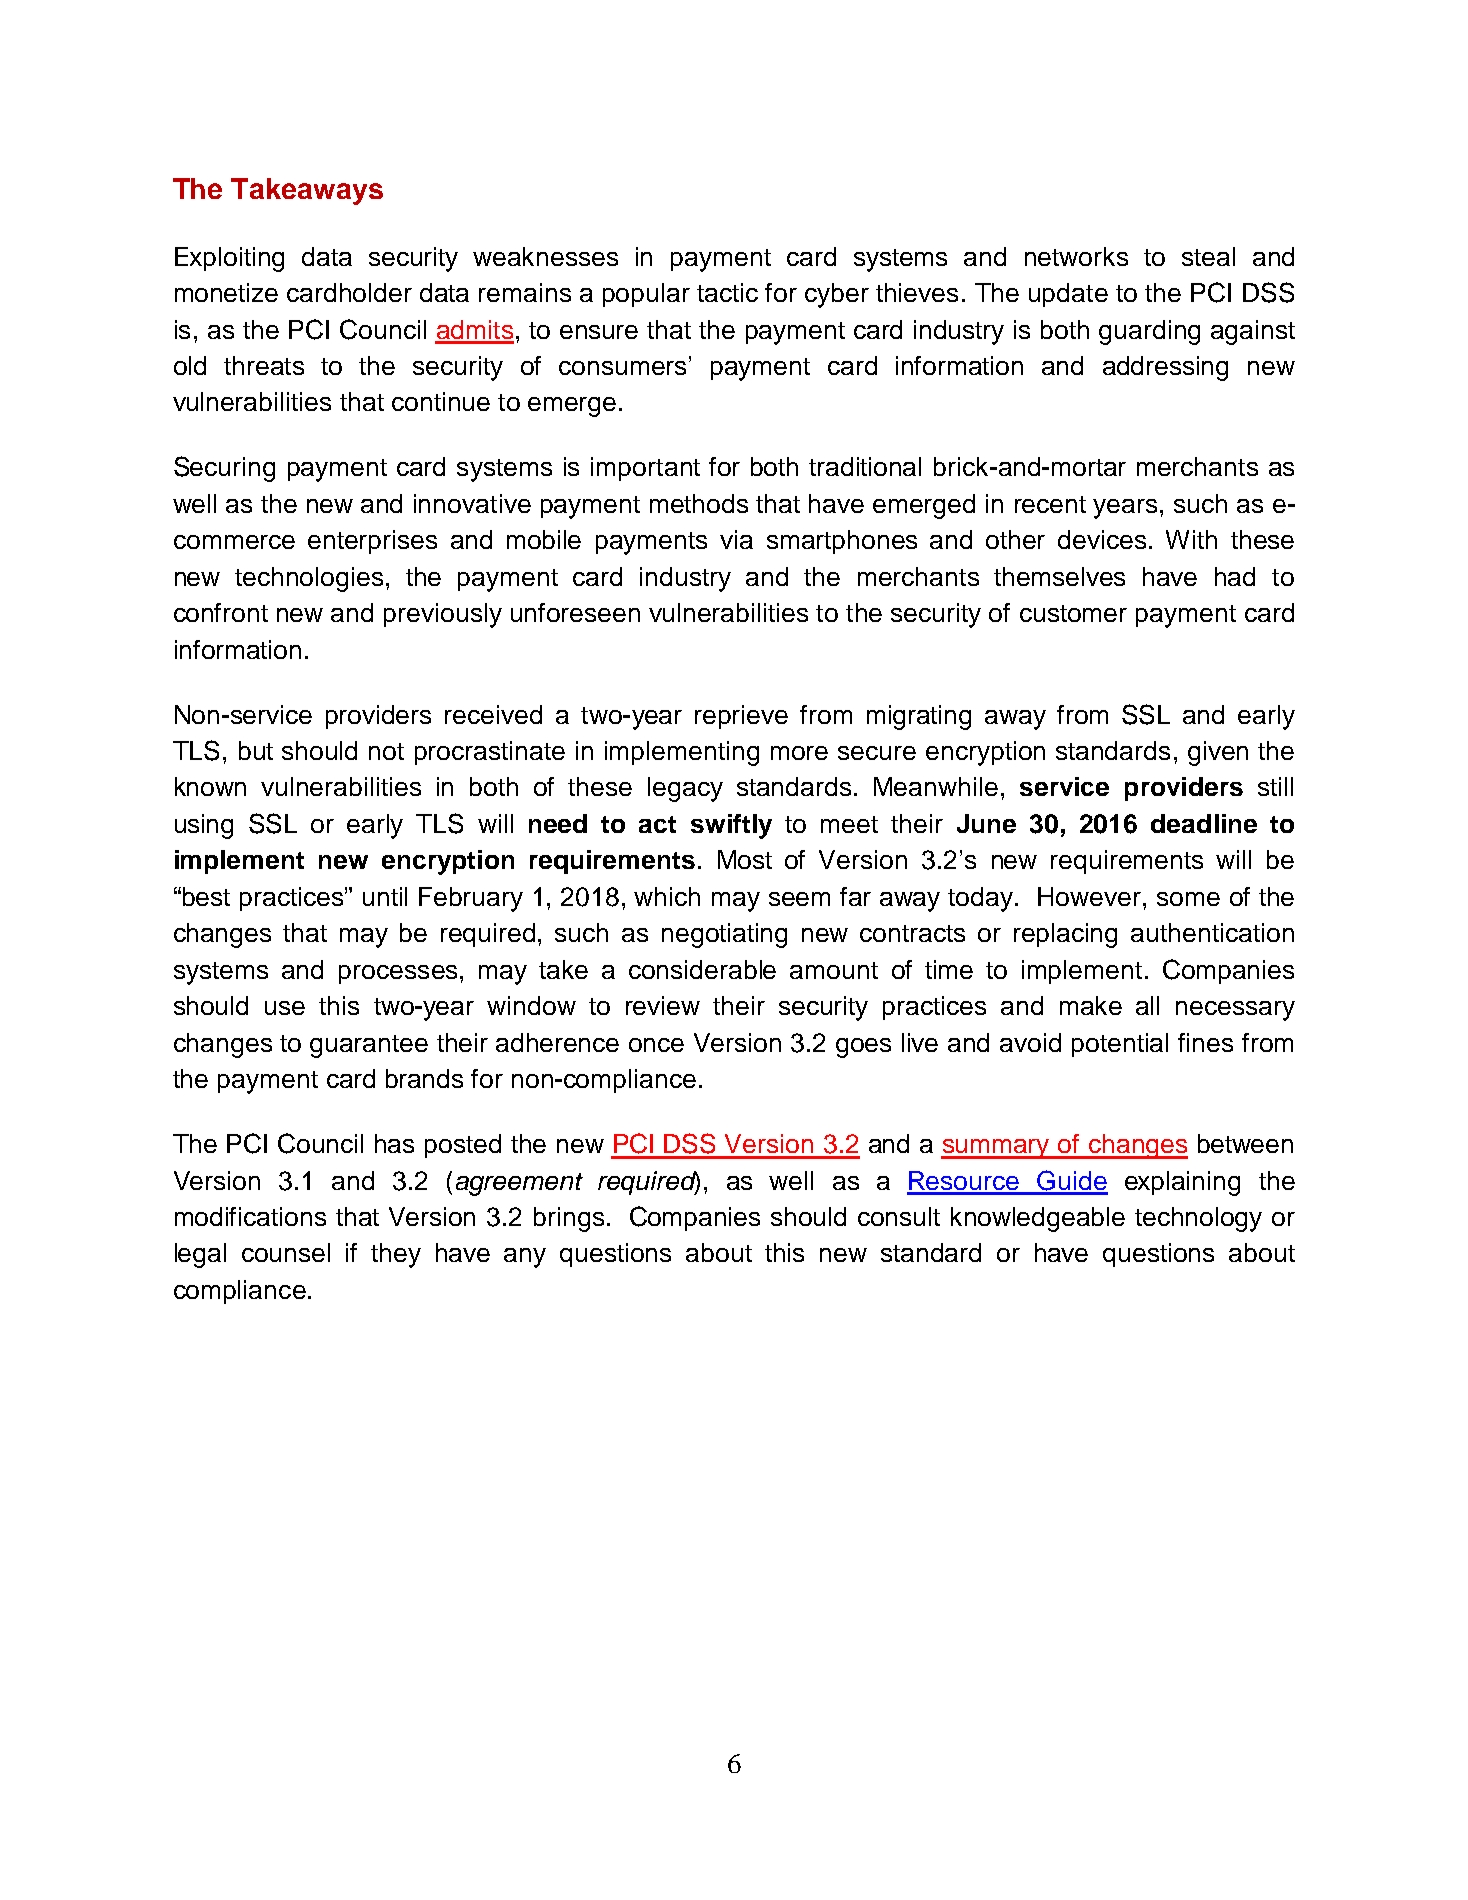 The width and height of the screenshot is (1468, 1900). Describe the element at coordinates (1068, 295) in the screenshot. I see `update` at that location.
